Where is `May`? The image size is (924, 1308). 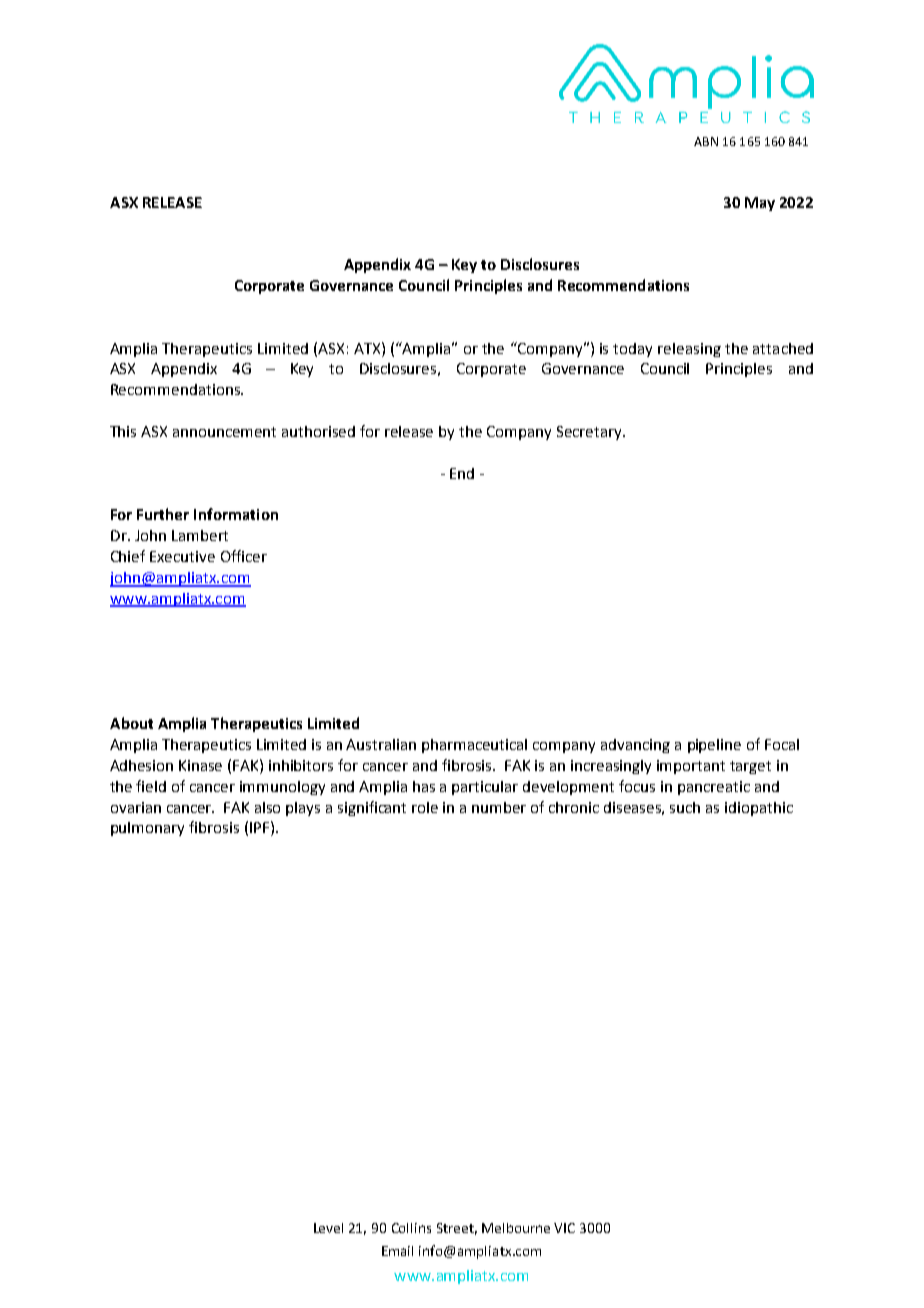 May is located at coordinates (760, 204).
